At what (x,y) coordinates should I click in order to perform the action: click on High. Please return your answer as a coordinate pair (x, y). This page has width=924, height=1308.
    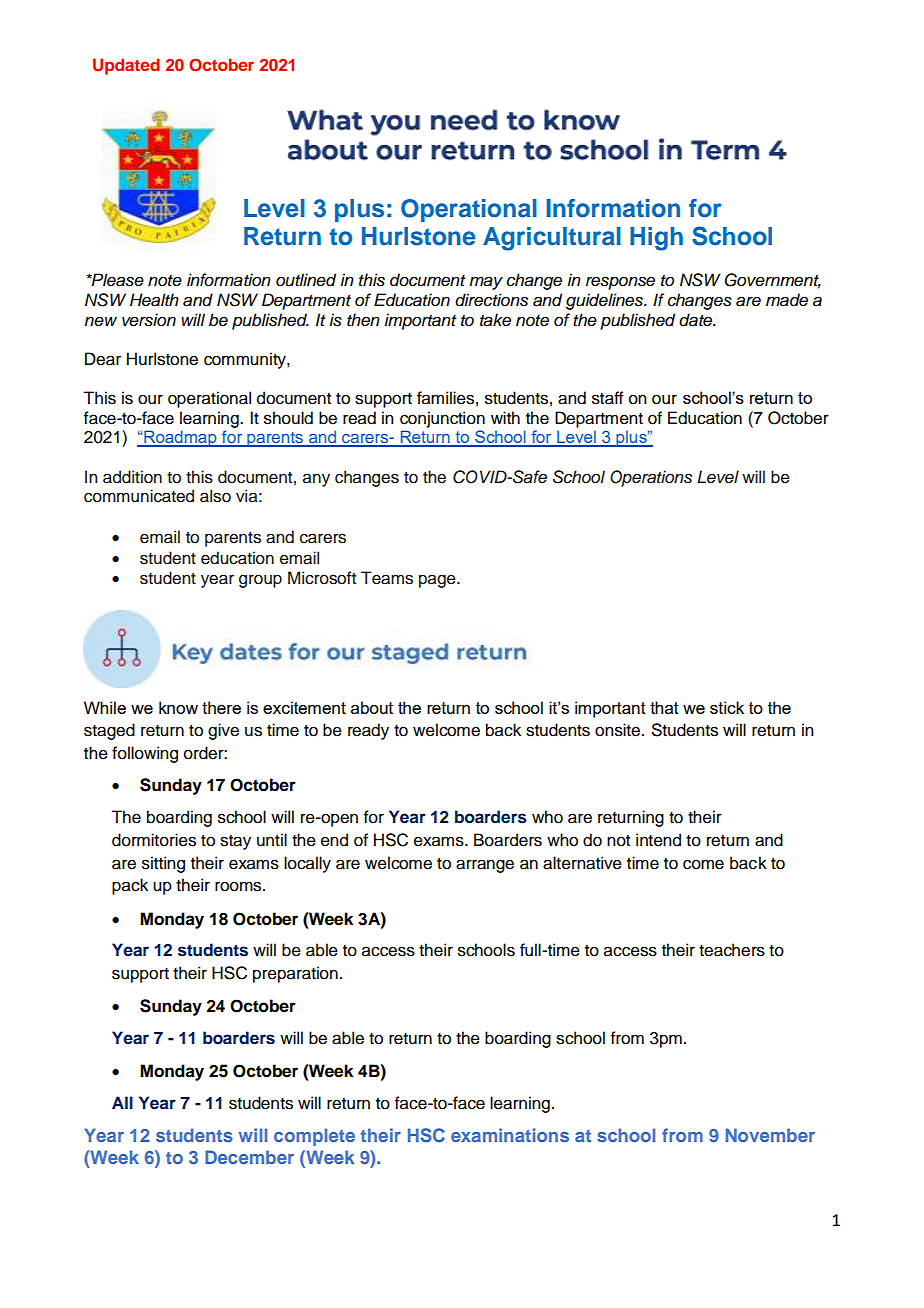
    Looking at the image, I should click on (656, 239).
